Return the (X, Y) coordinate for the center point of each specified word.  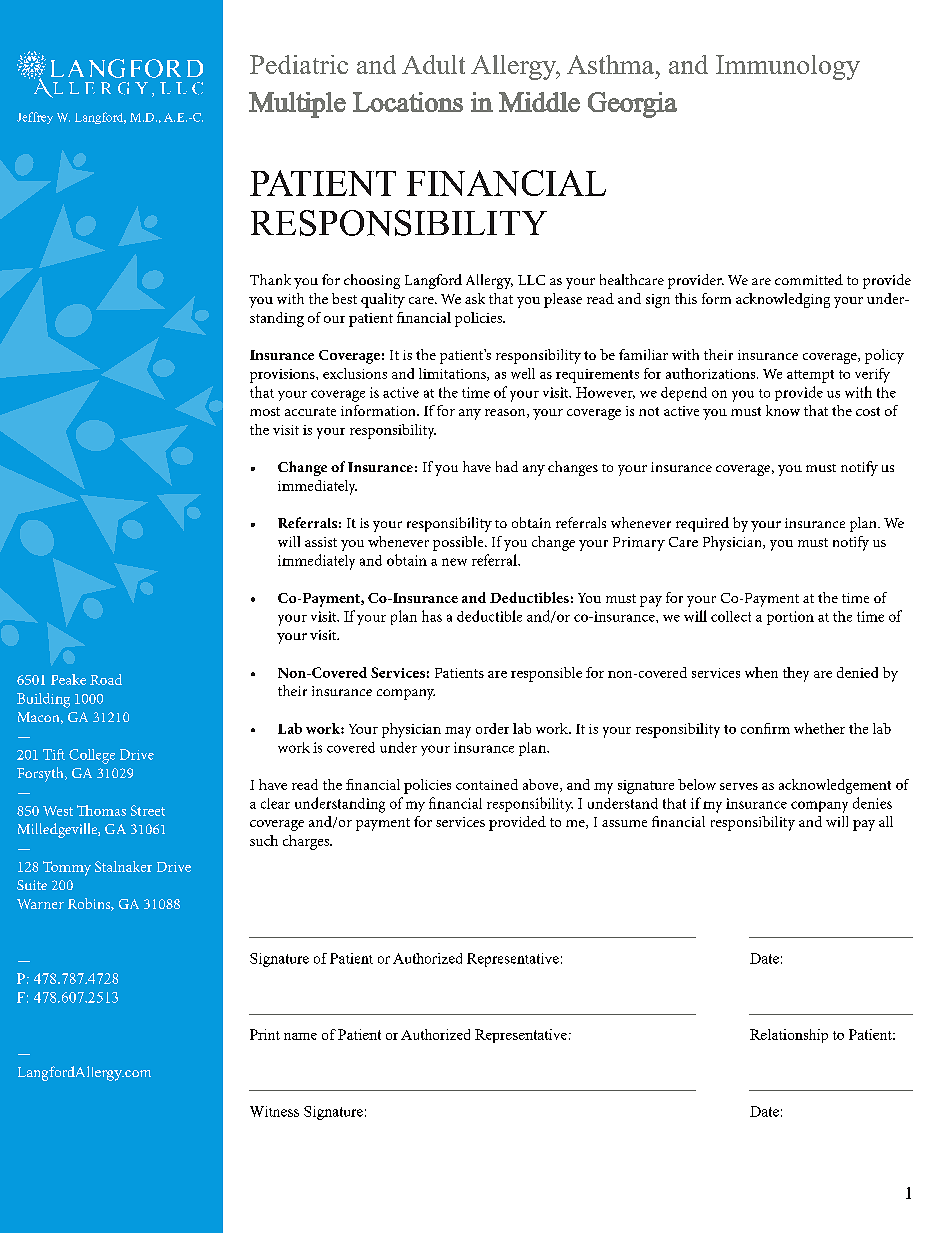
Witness (274, 1111)
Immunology (788, 67)
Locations (408, 102)
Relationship (789, 1036)
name (300, 1036)
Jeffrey (35, 118)
